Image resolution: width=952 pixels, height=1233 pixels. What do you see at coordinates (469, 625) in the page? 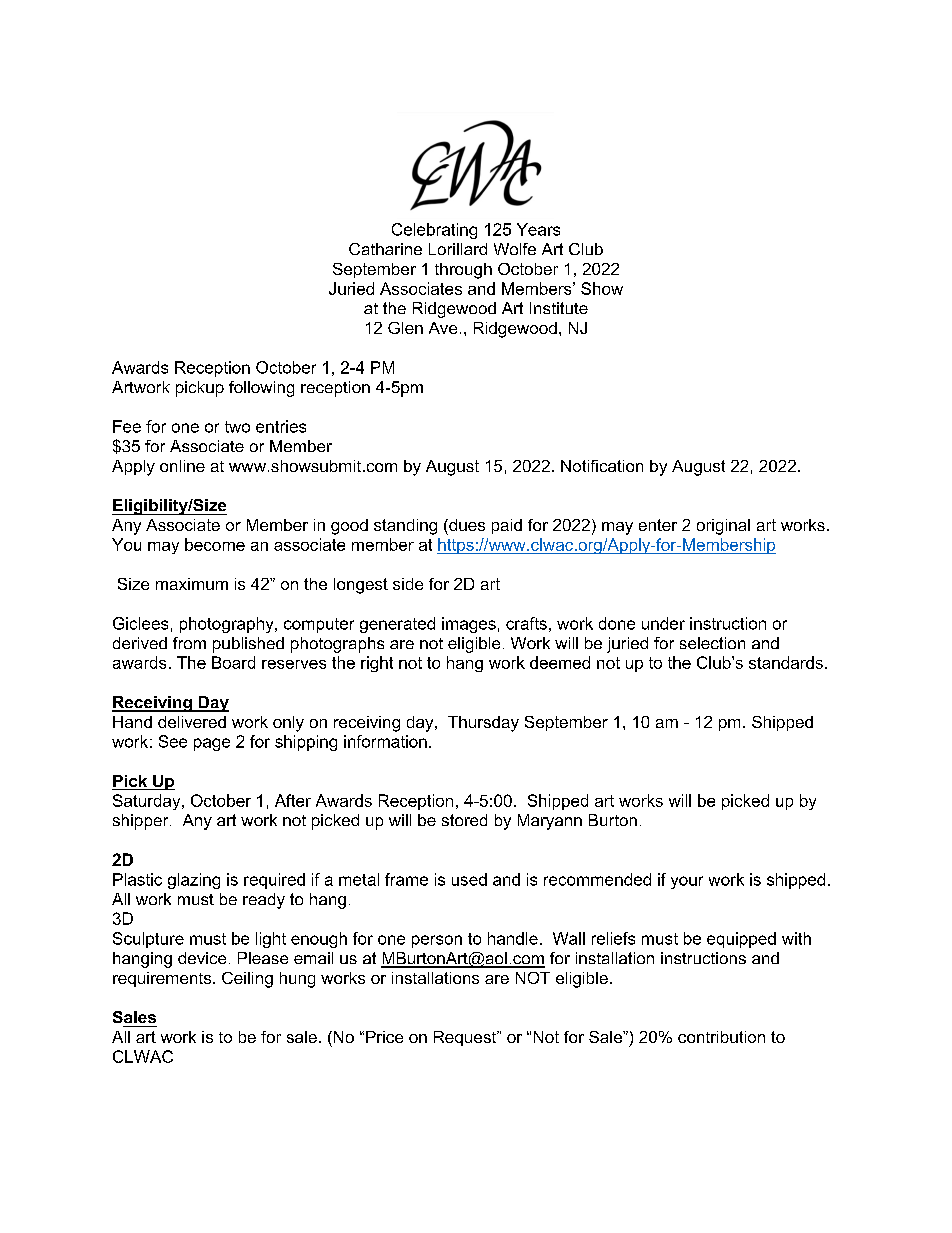
I see `images` at bounding box center [469, 625].
